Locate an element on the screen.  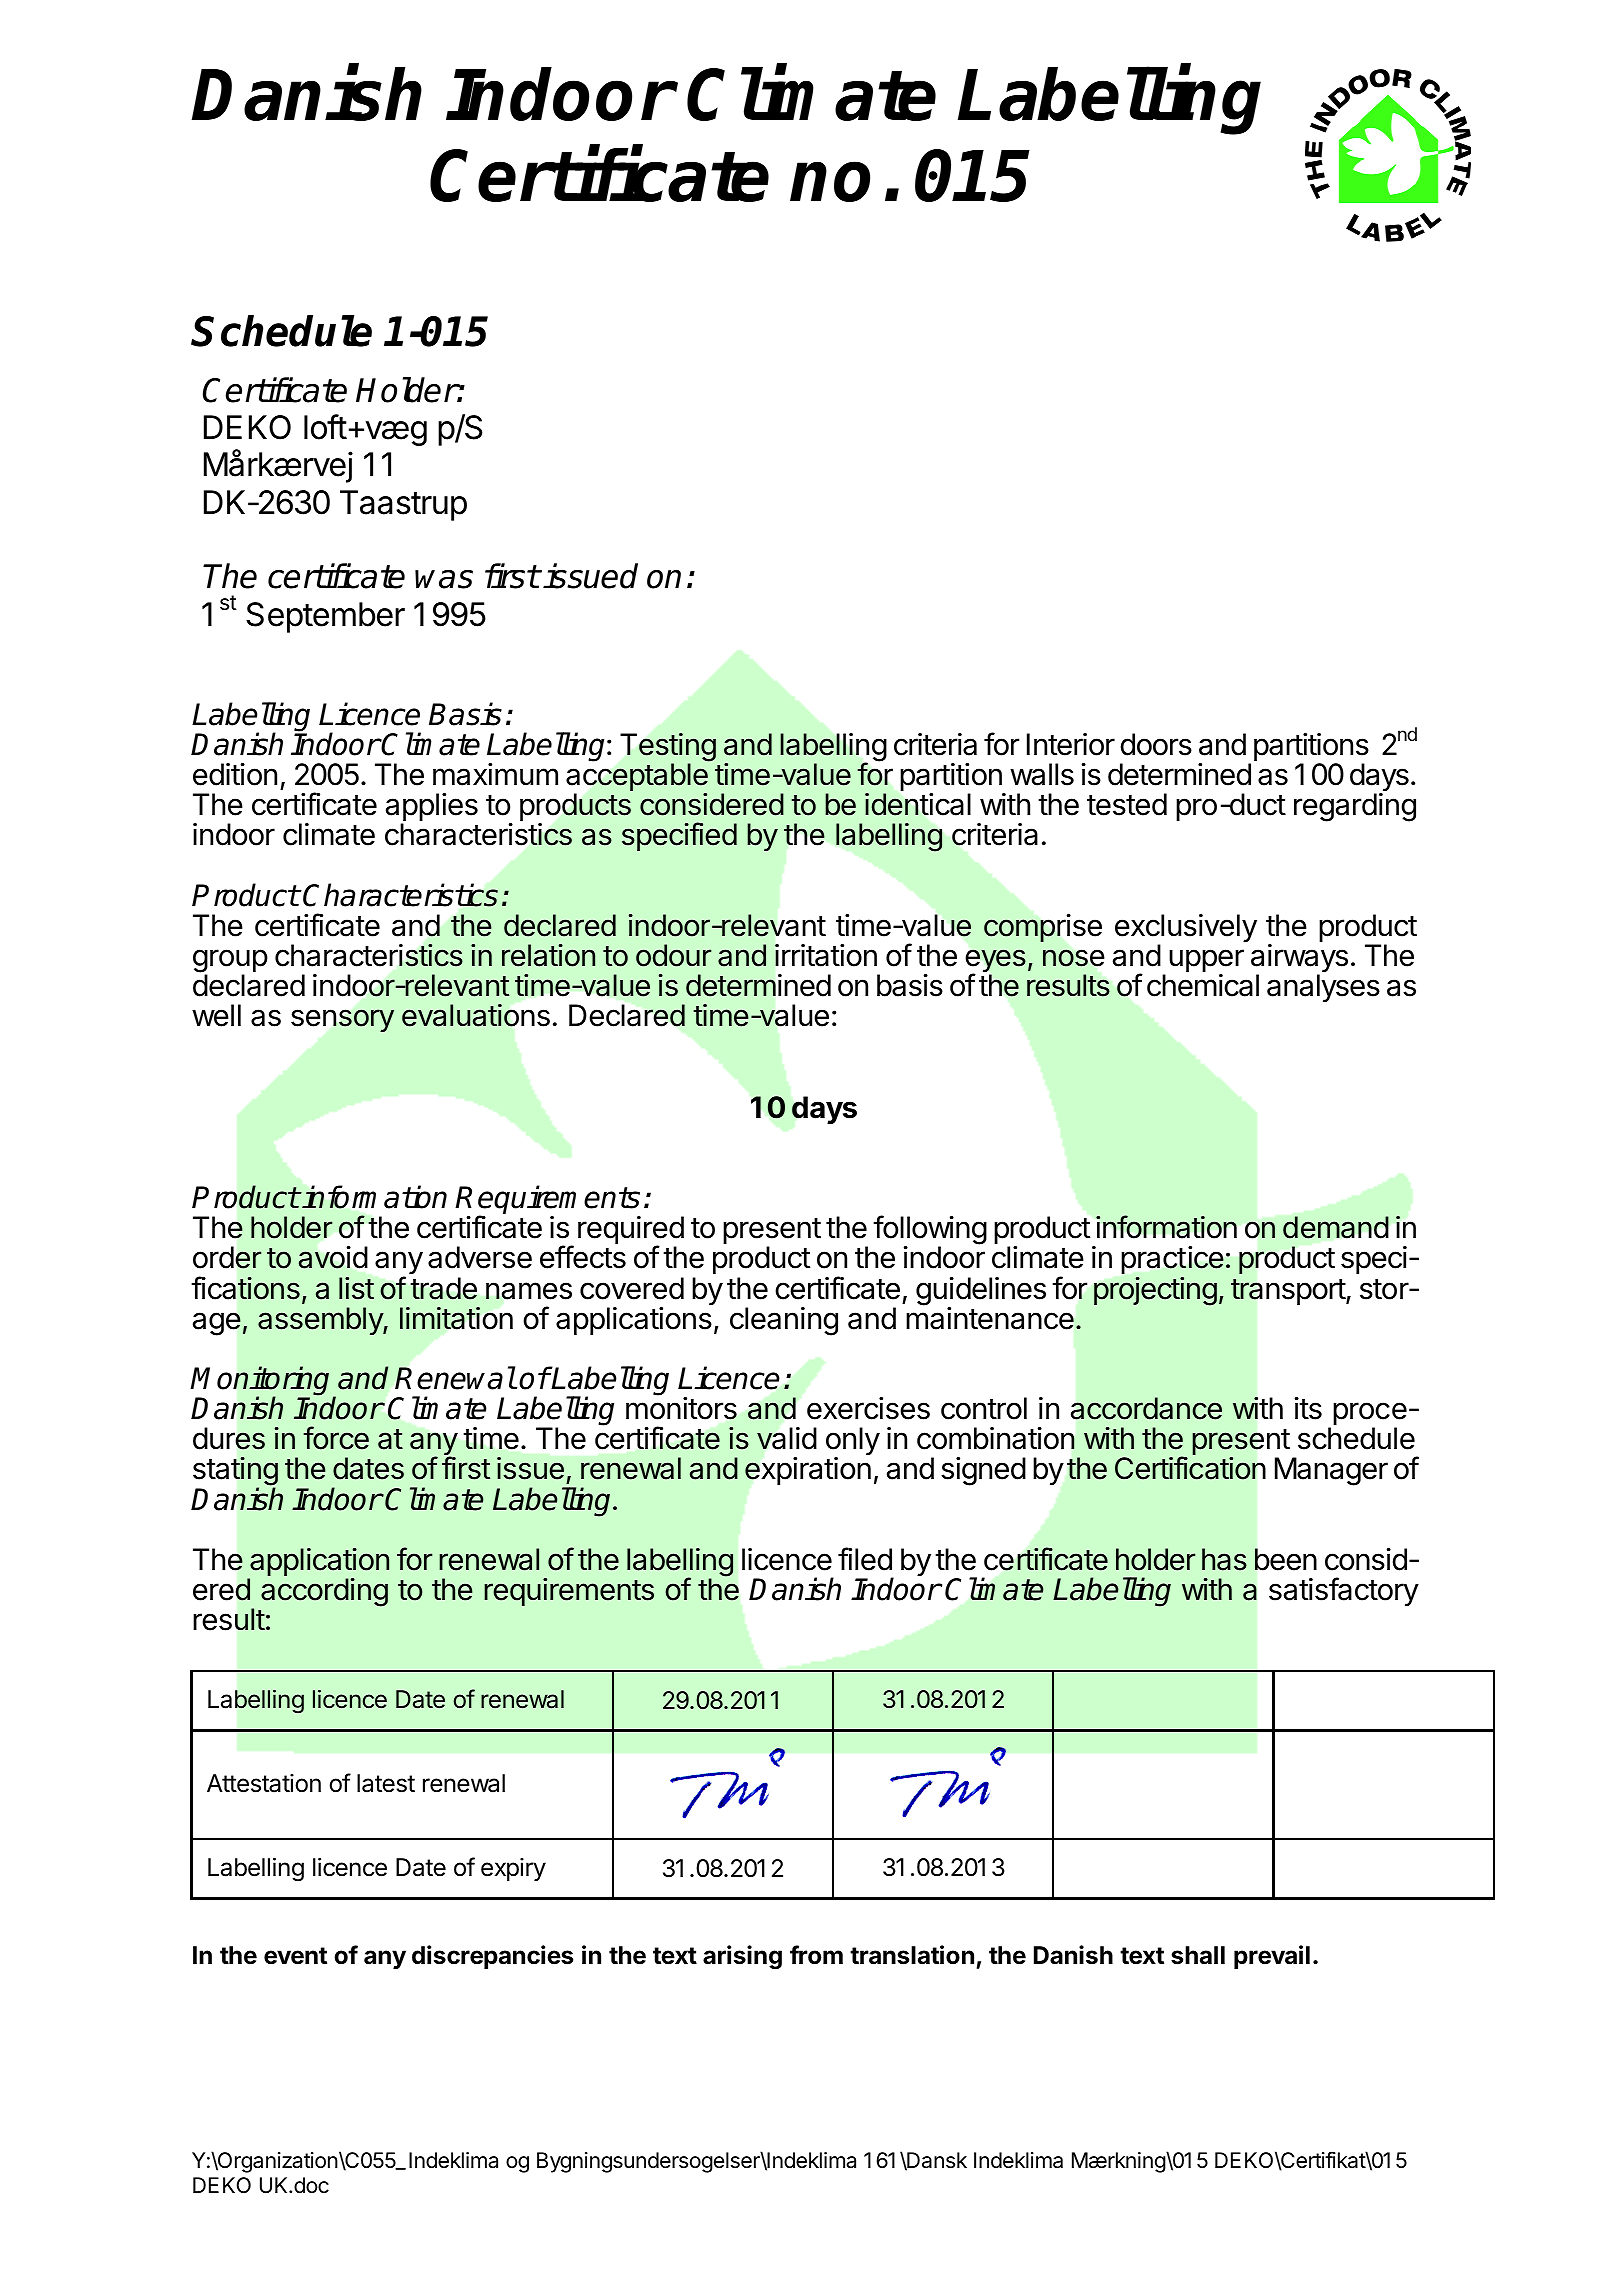
Testing is located at coordinates (668, 748).
